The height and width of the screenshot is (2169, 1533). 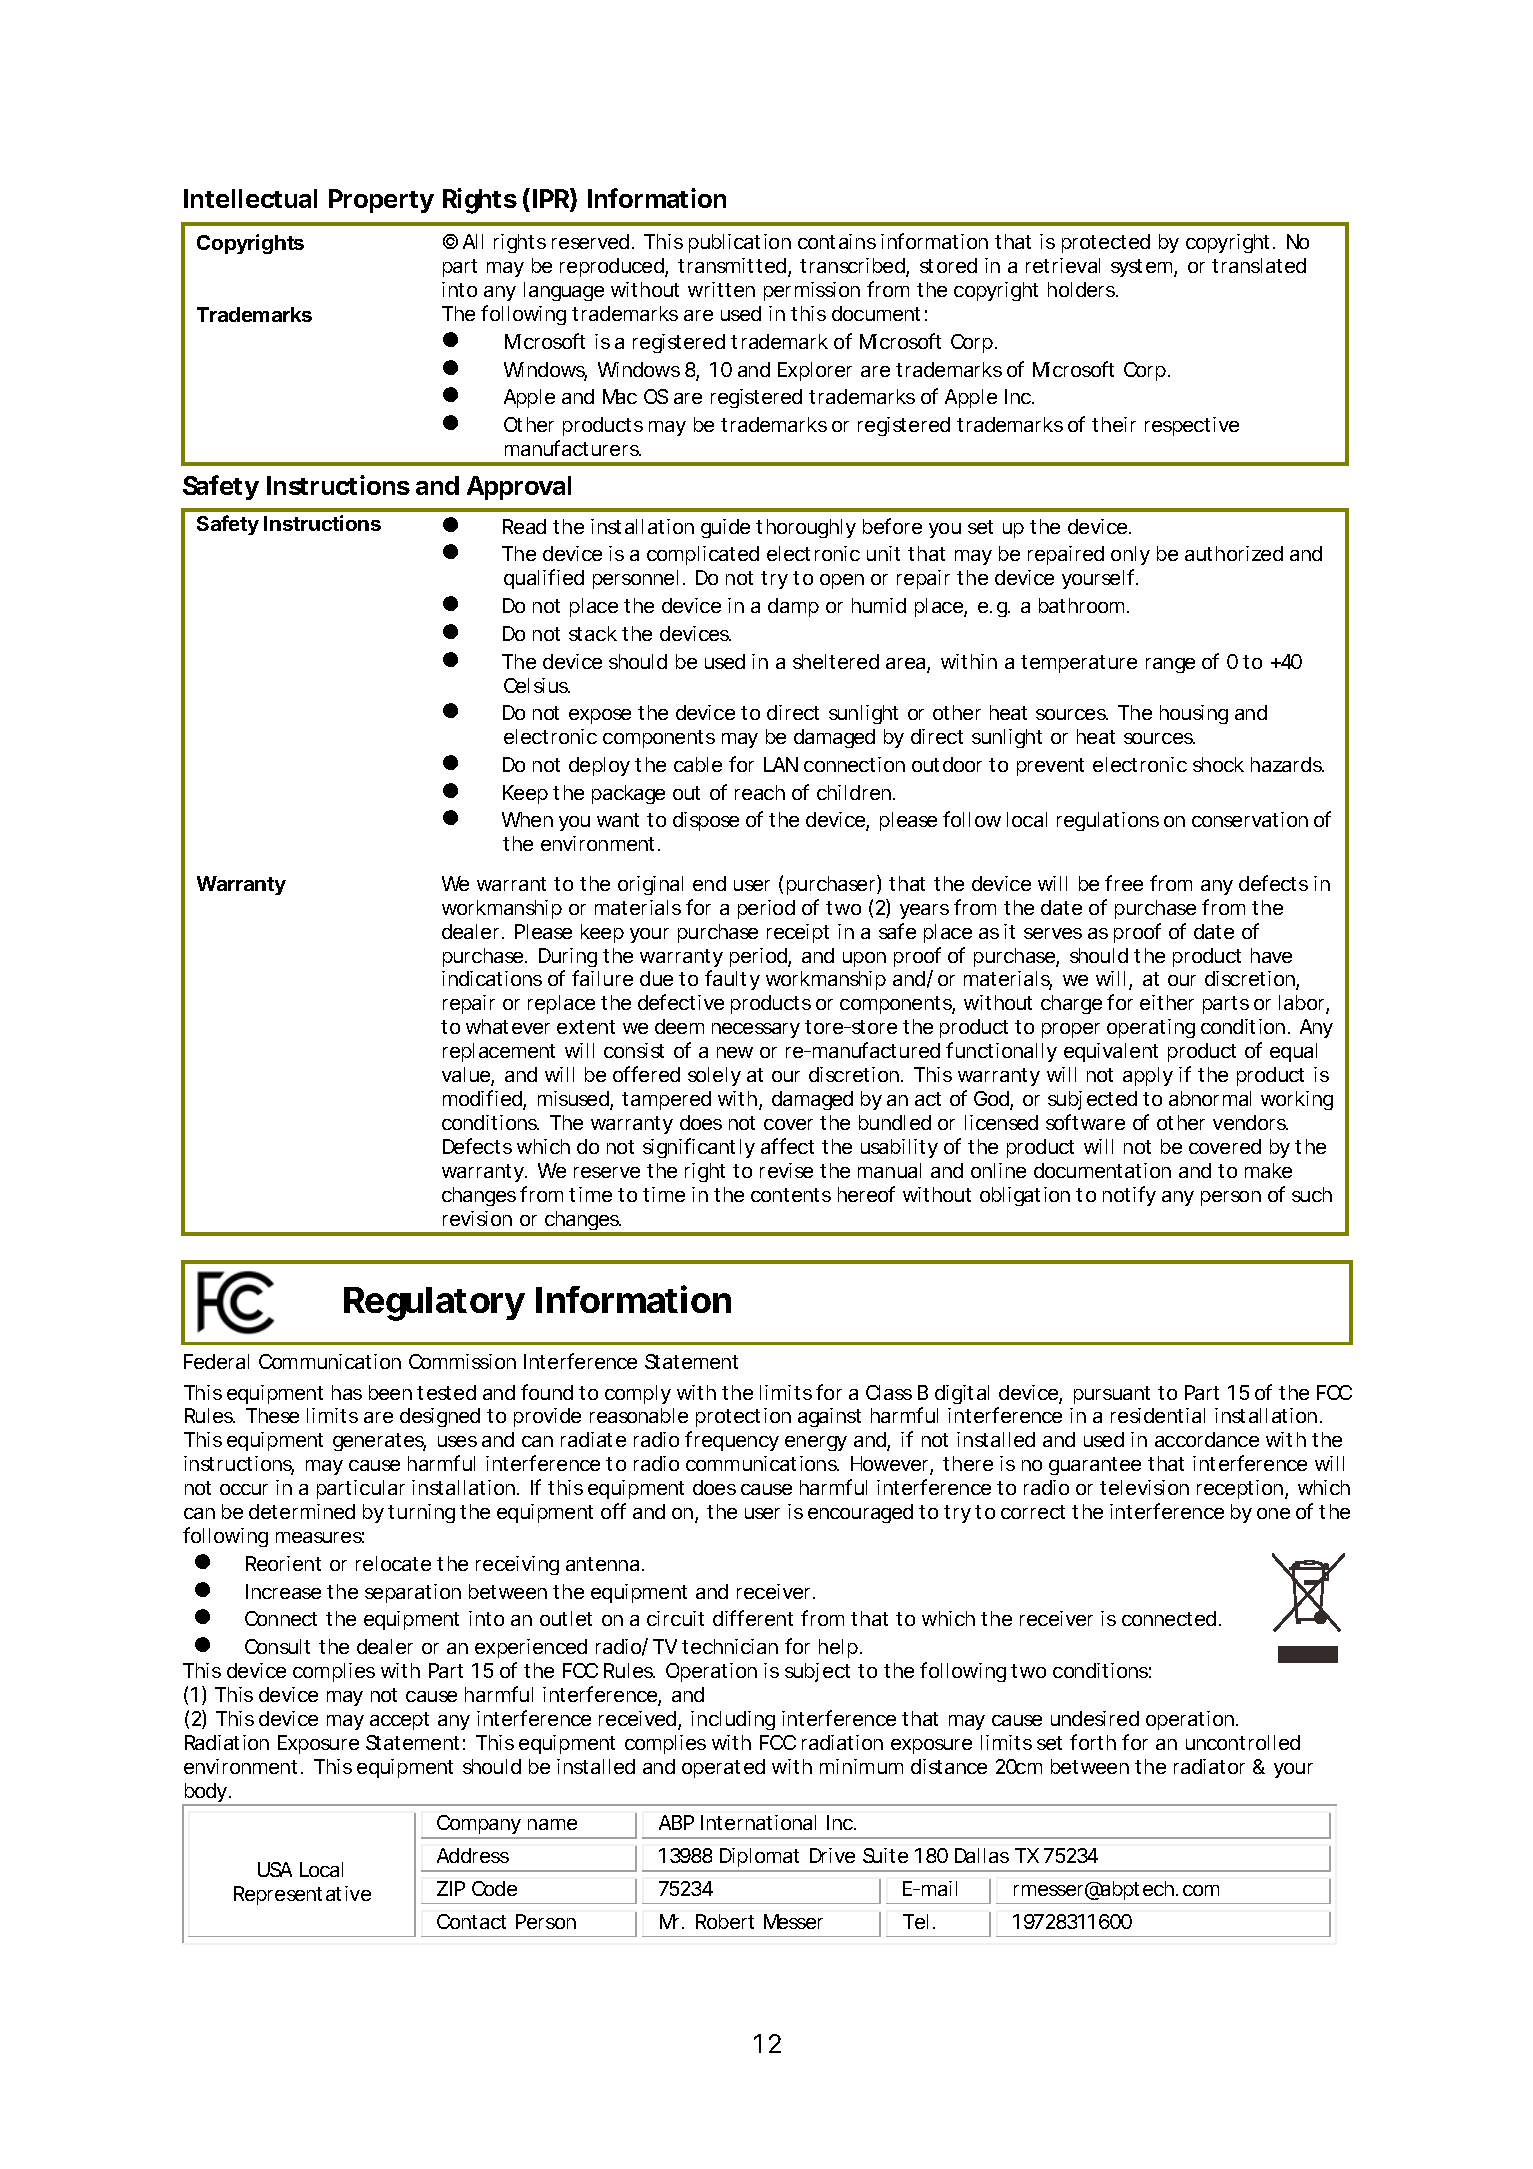 What do you see at coordinates (1141, 268) in the screenshot?
I see `system` at bounding box center [1141, 268].
